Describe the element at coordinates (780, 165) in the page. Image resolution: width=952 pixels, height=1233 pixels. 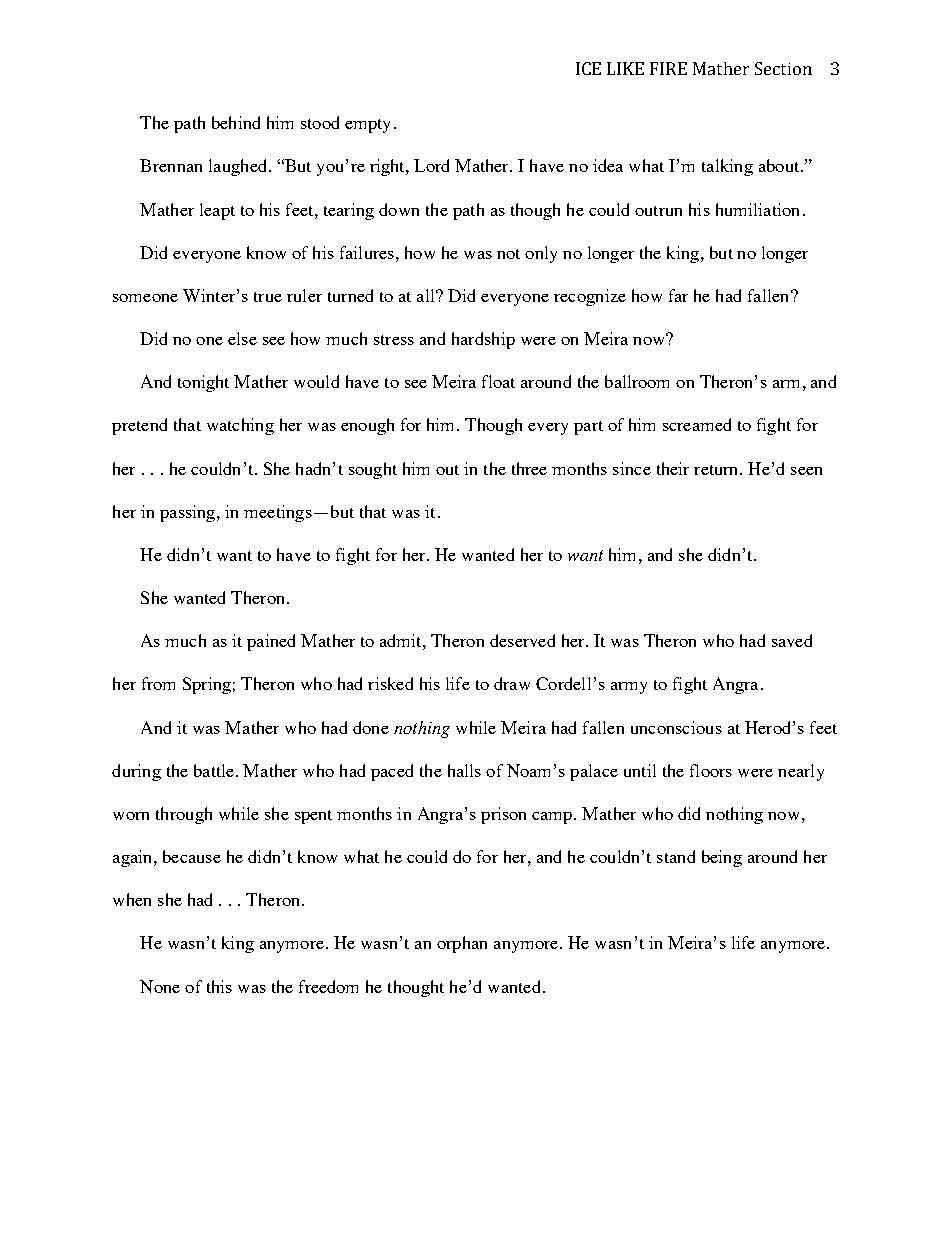
I see `about` at that location.
